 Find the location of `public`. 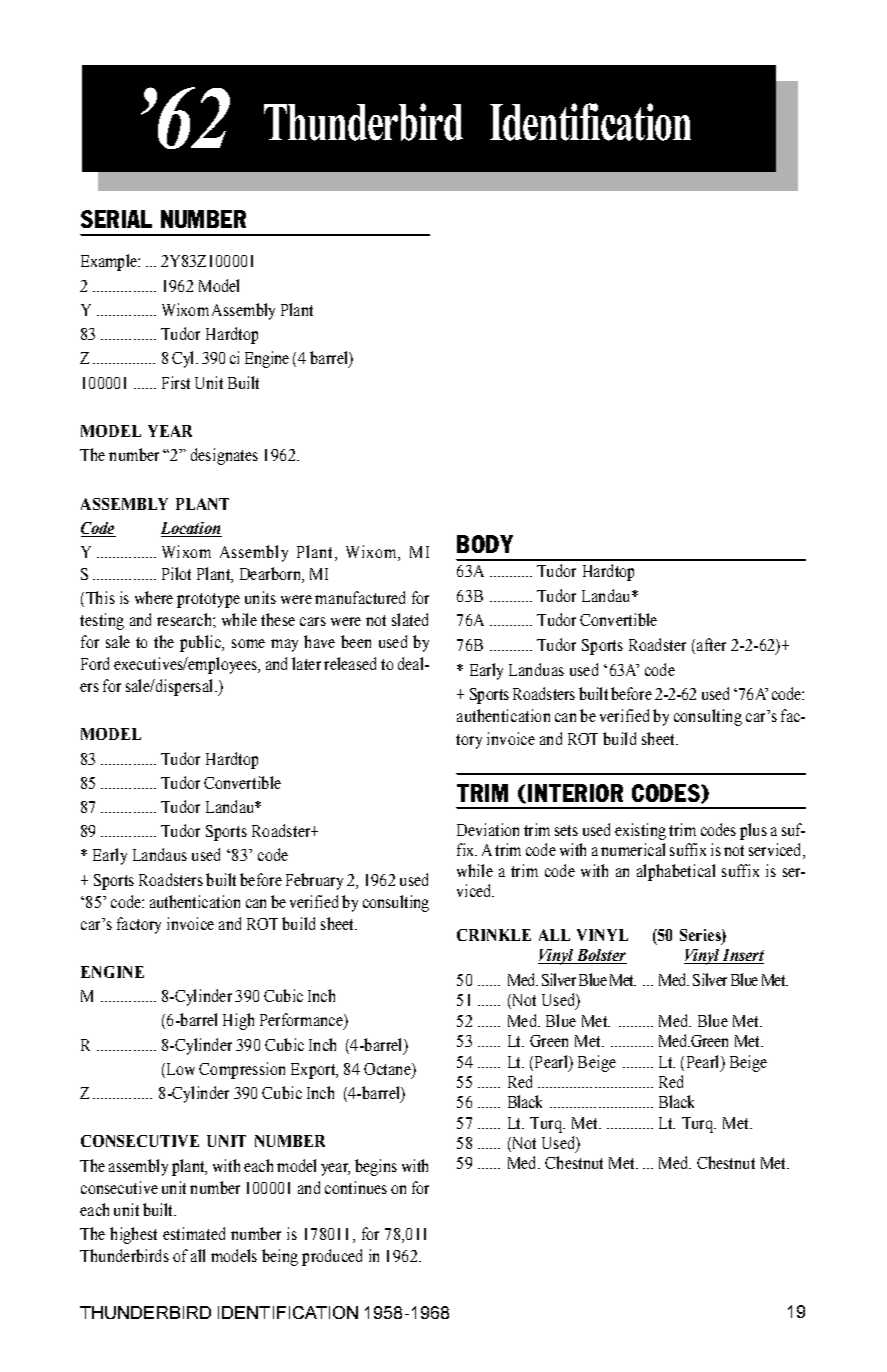

public is located at coordinates (202, 643).
